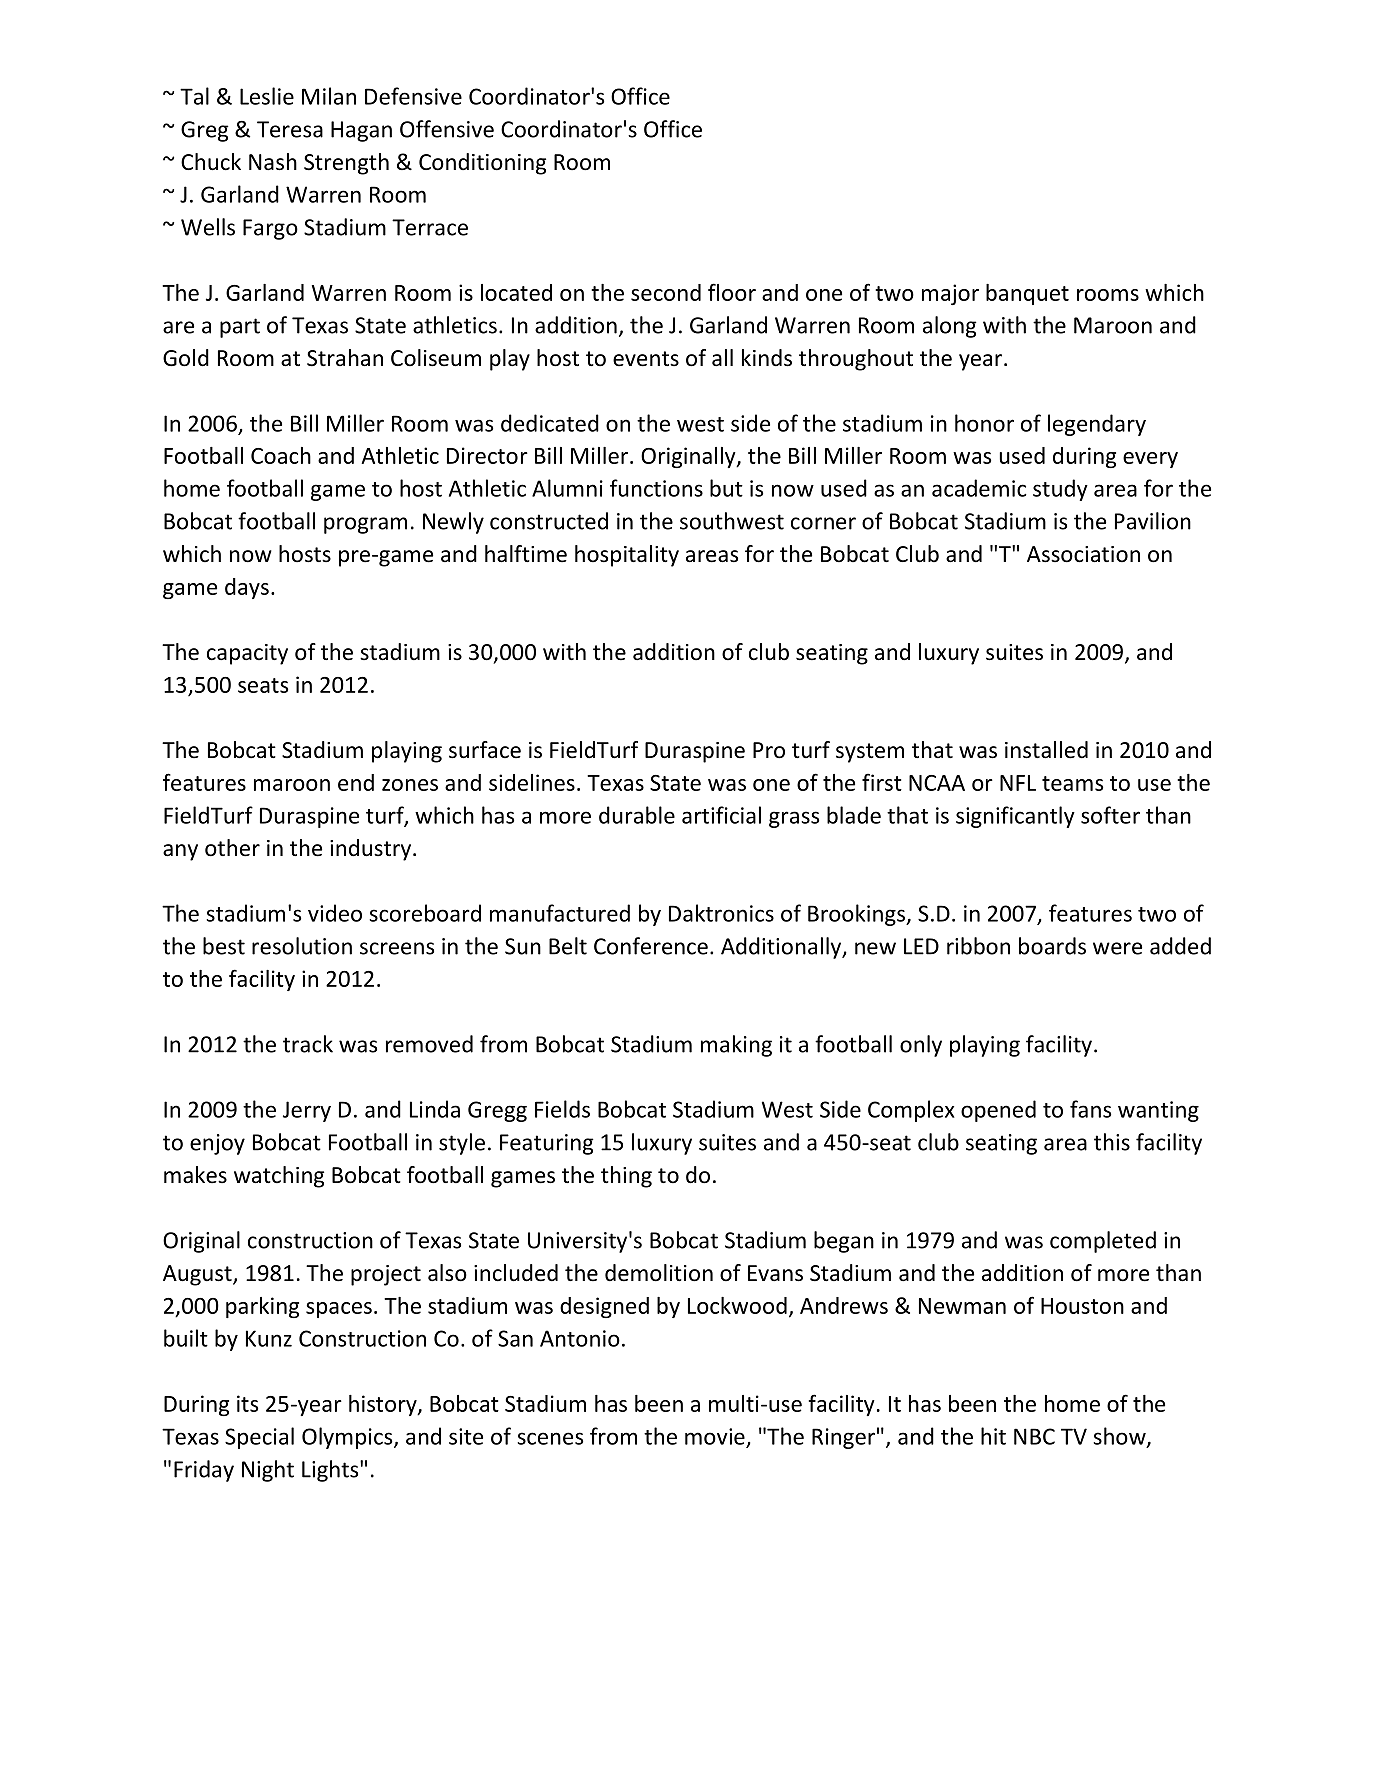 Image resolution: width=1380 pixels, height=1786 pixels. I want to click on functions, so click(656, 488).
